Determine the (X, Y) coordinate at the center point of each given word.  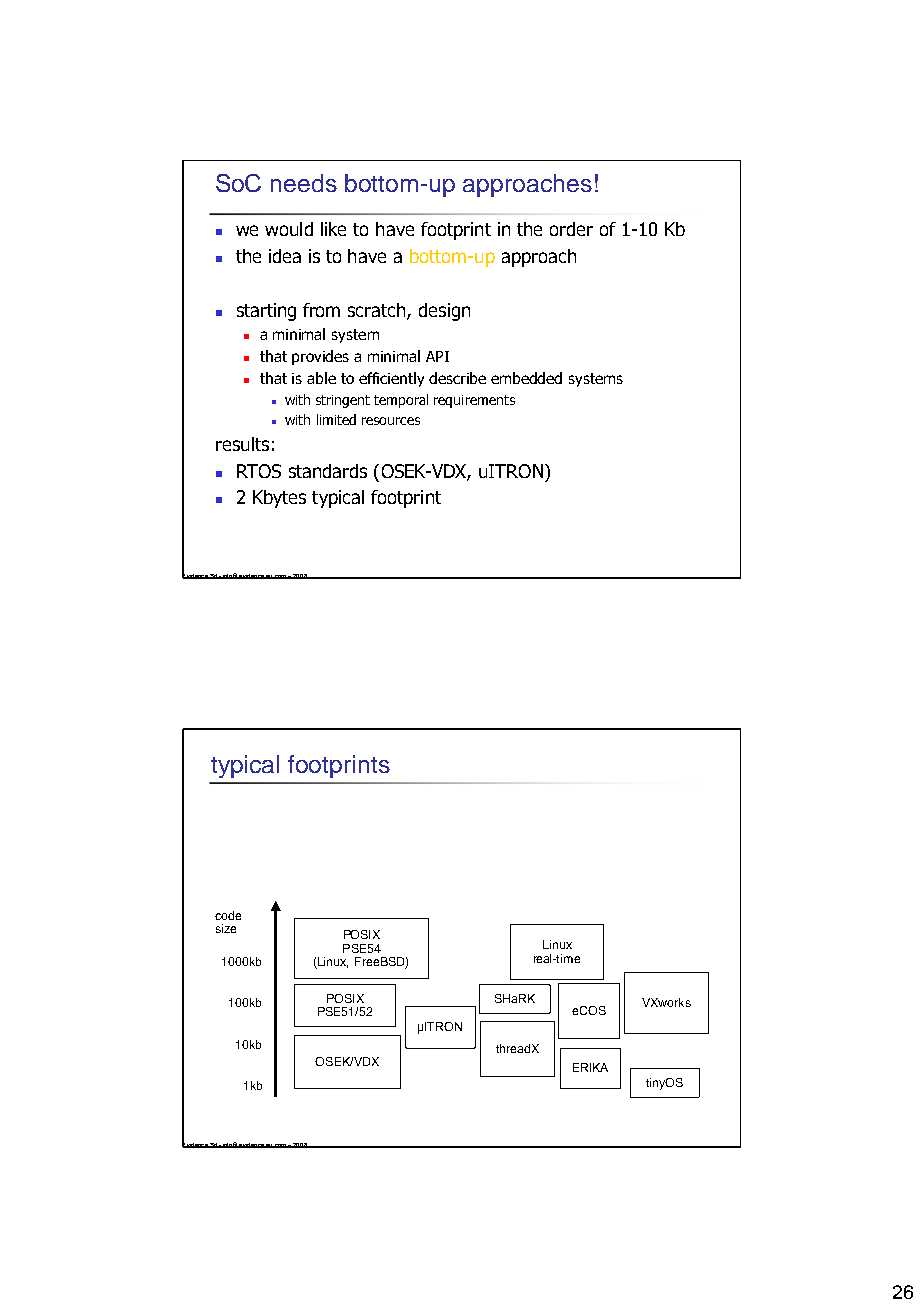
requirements (474, 401)
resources (391, 421)
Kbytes (279, 499)
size (226, 928)
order (571, 229)
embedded (526, 378)
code (228, 915)
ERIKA (590, 1067)
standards (328, 471)
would (289, 229)
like (333, 229)
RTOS (259, 471)
